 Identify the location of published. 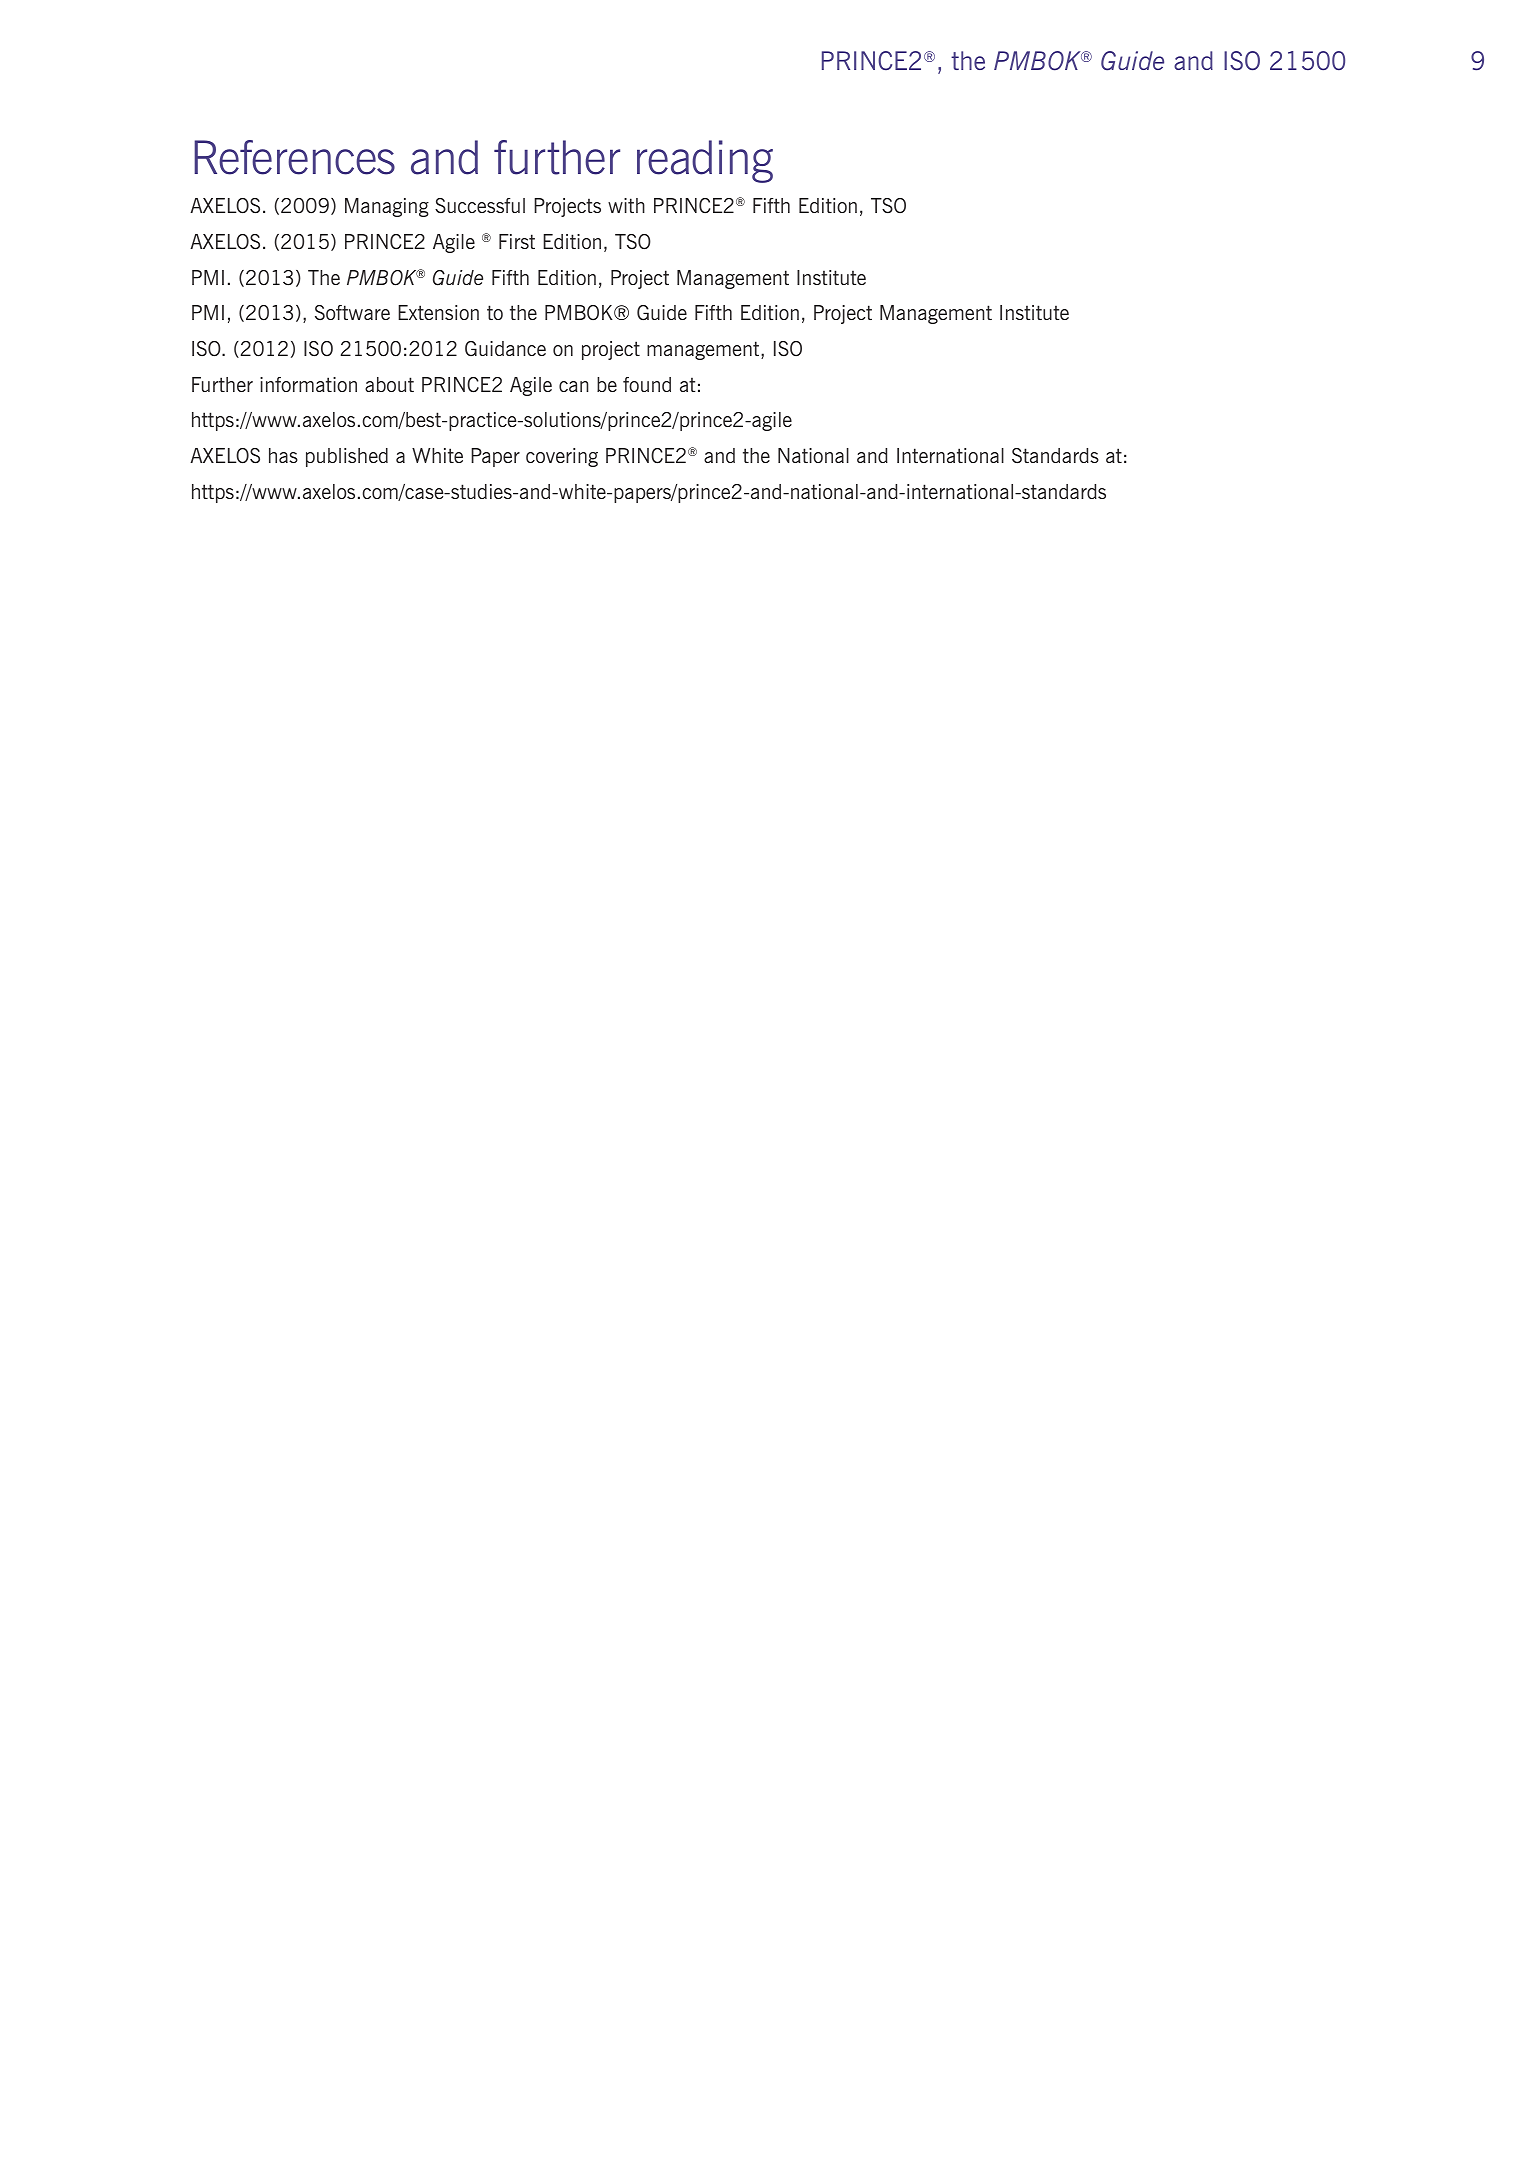
(347, 457).
